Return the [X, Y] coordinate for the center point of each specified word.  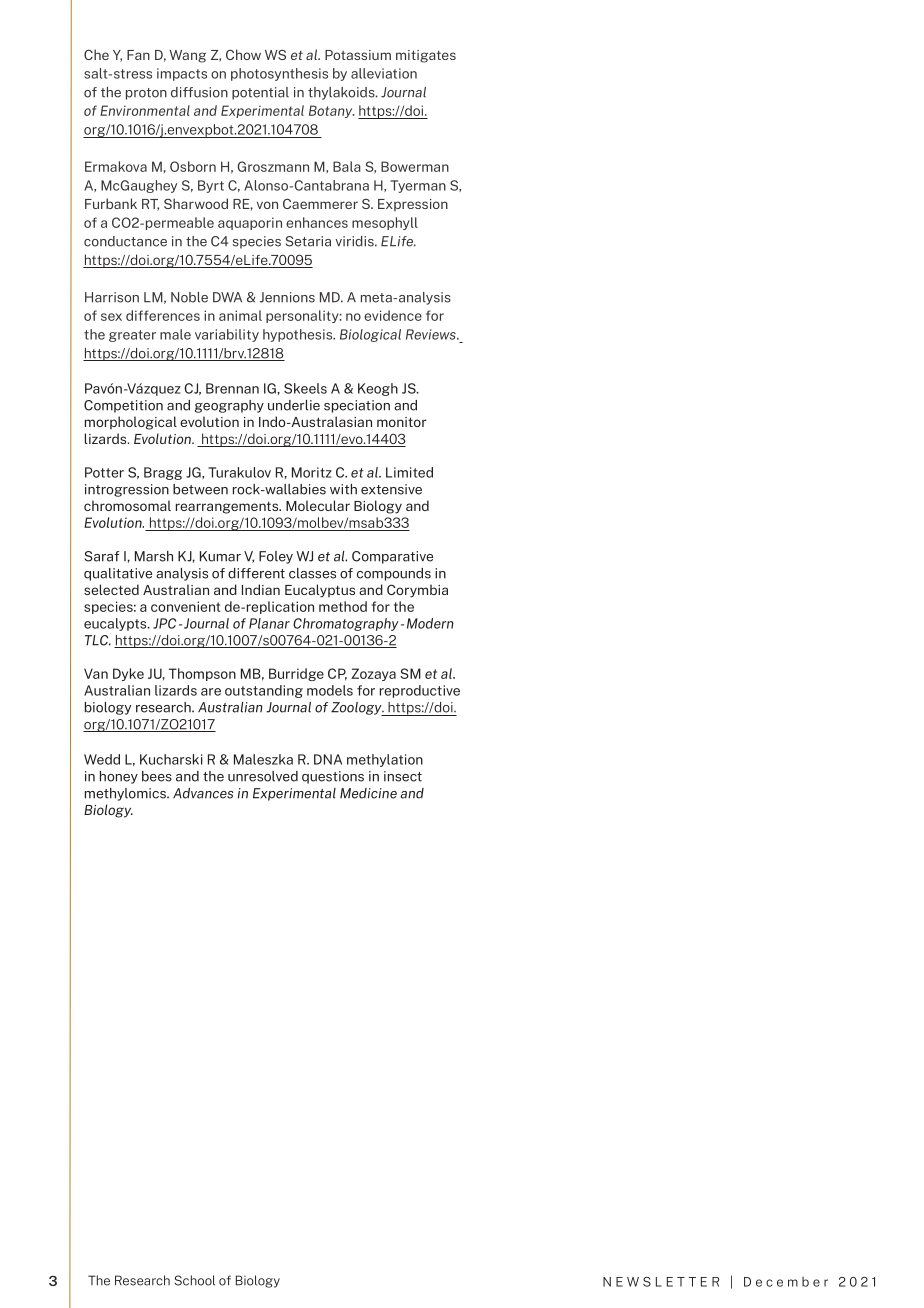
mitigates [426, 56]
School [194, 1280]
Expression [413, 205]
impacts [182, 74]
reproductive [420, 691]
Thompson [202, 674]
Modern [430, 623]
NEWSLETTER [661, 1282]
